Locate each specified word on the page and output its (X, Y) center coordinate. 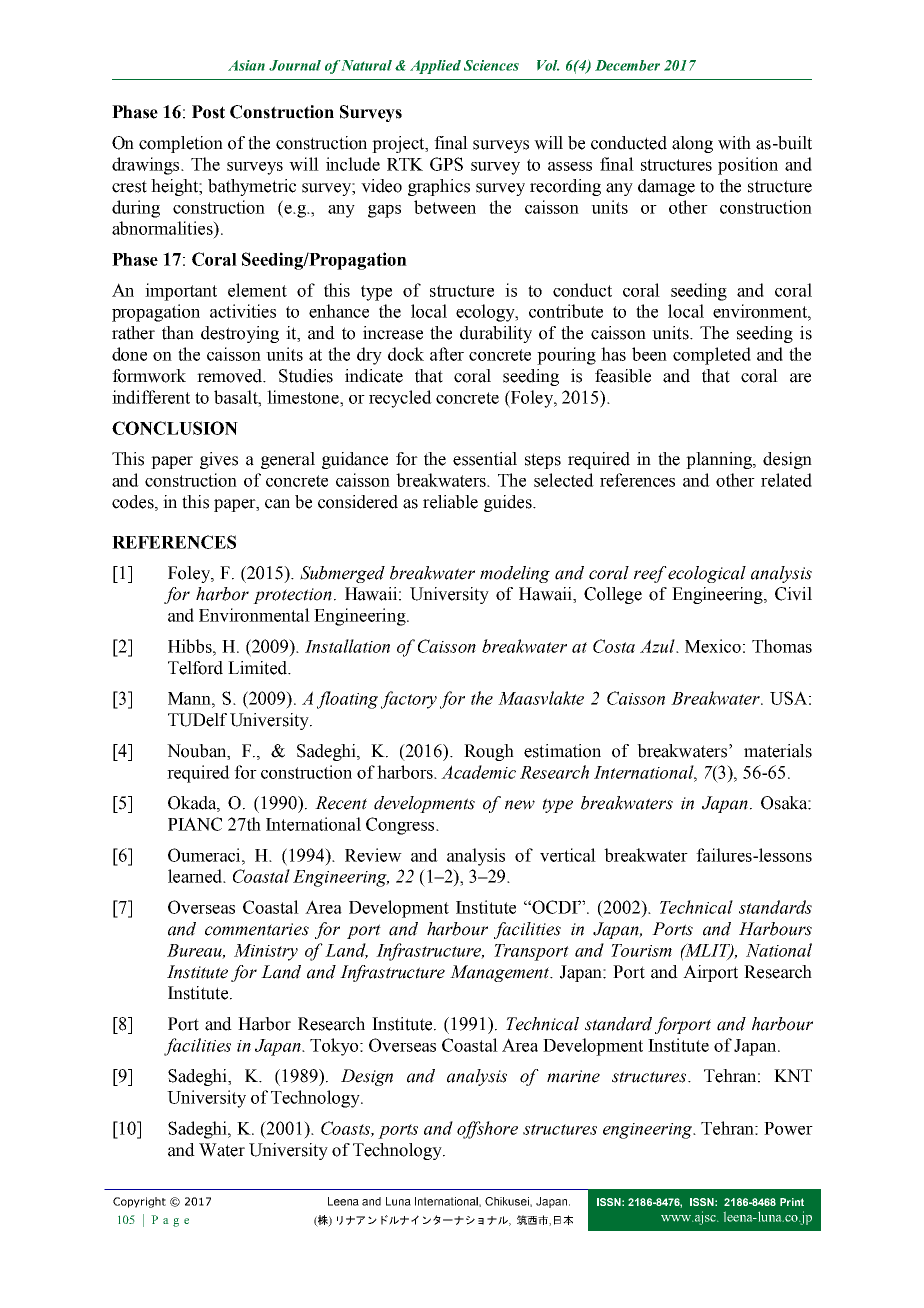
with (734, 143)
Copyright (139, 1202)
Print (792, 1202)
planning (720, 460)
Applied (435, 67)
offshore (487, 1130)
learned (196, 876)
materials (778, 751)
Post (208, 112)
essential (485, 459)
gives (219, 460)
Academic (478, 772)
